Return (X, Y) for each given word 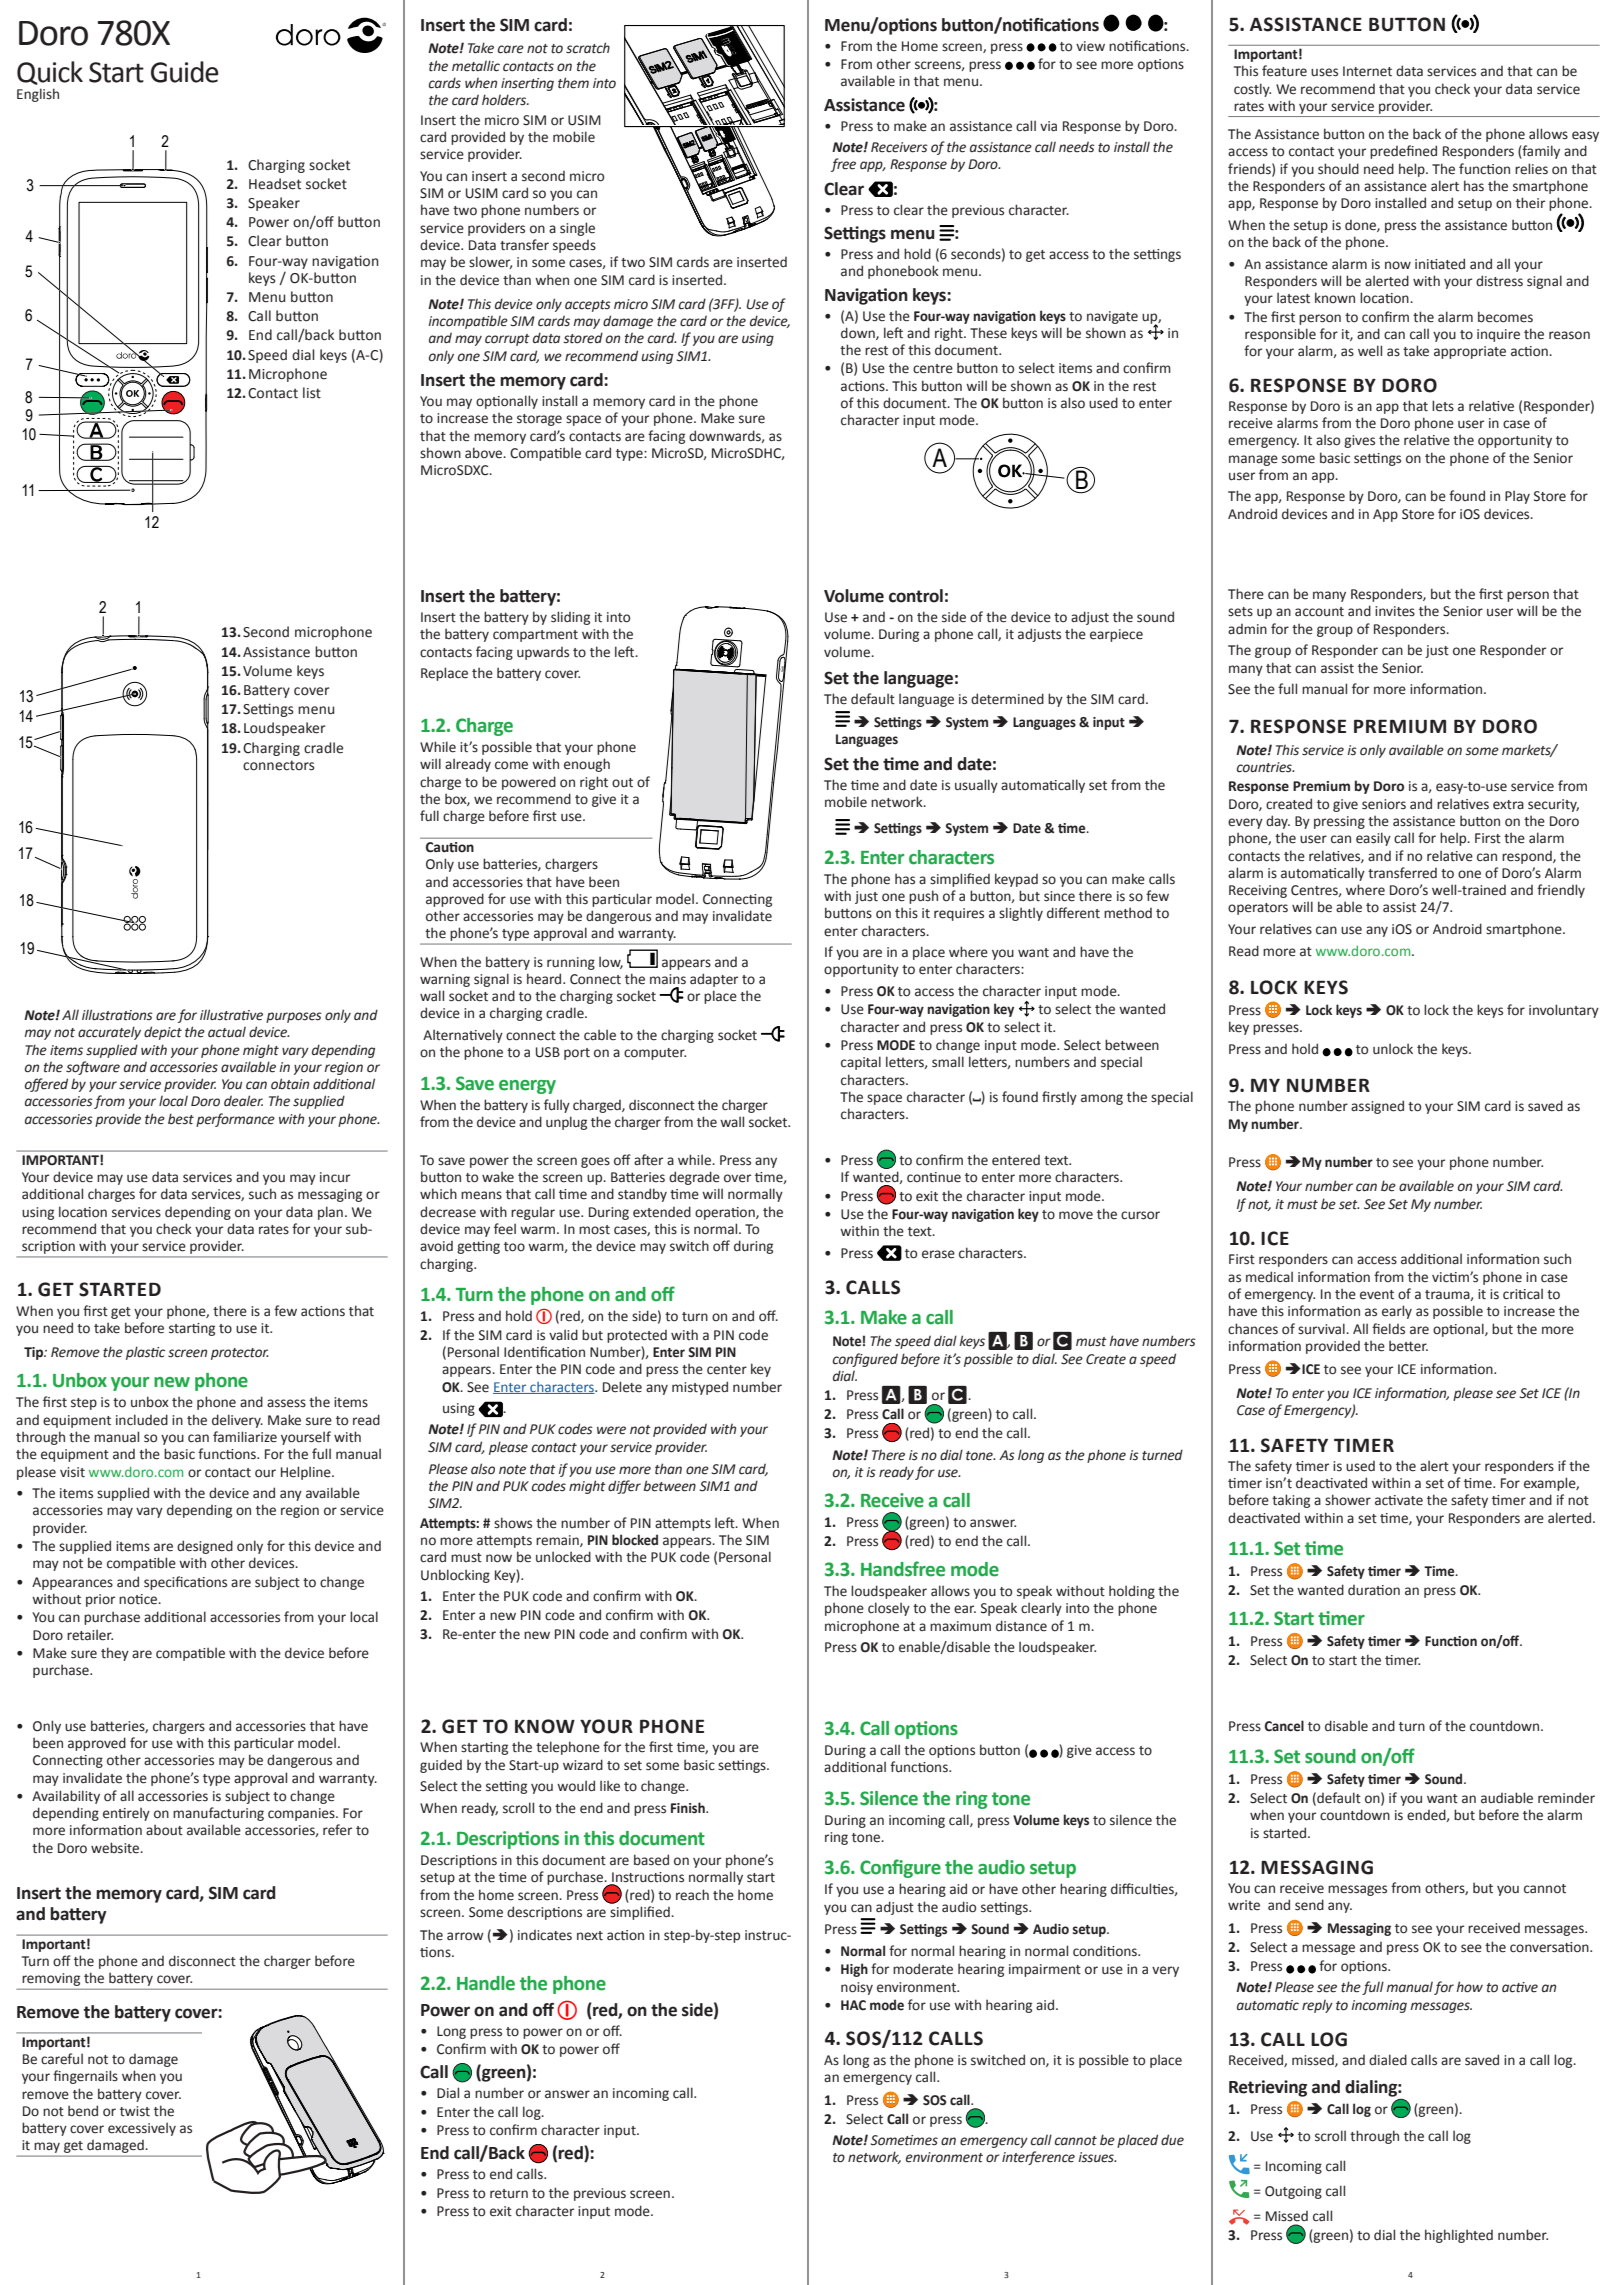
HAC (853, 2005)
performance (235, 1120)
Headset (275, 184)
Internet (1367, 71)
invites (1395, 611)
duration (1374, 1590)
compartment (535, 636)
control (916, 596)
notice (139, 1599)
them (573, 83)
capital (861, 1063)
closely (889, 1609)
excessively (142, 2129)
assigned (1377, 1107)
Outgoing (1293, 2192)
